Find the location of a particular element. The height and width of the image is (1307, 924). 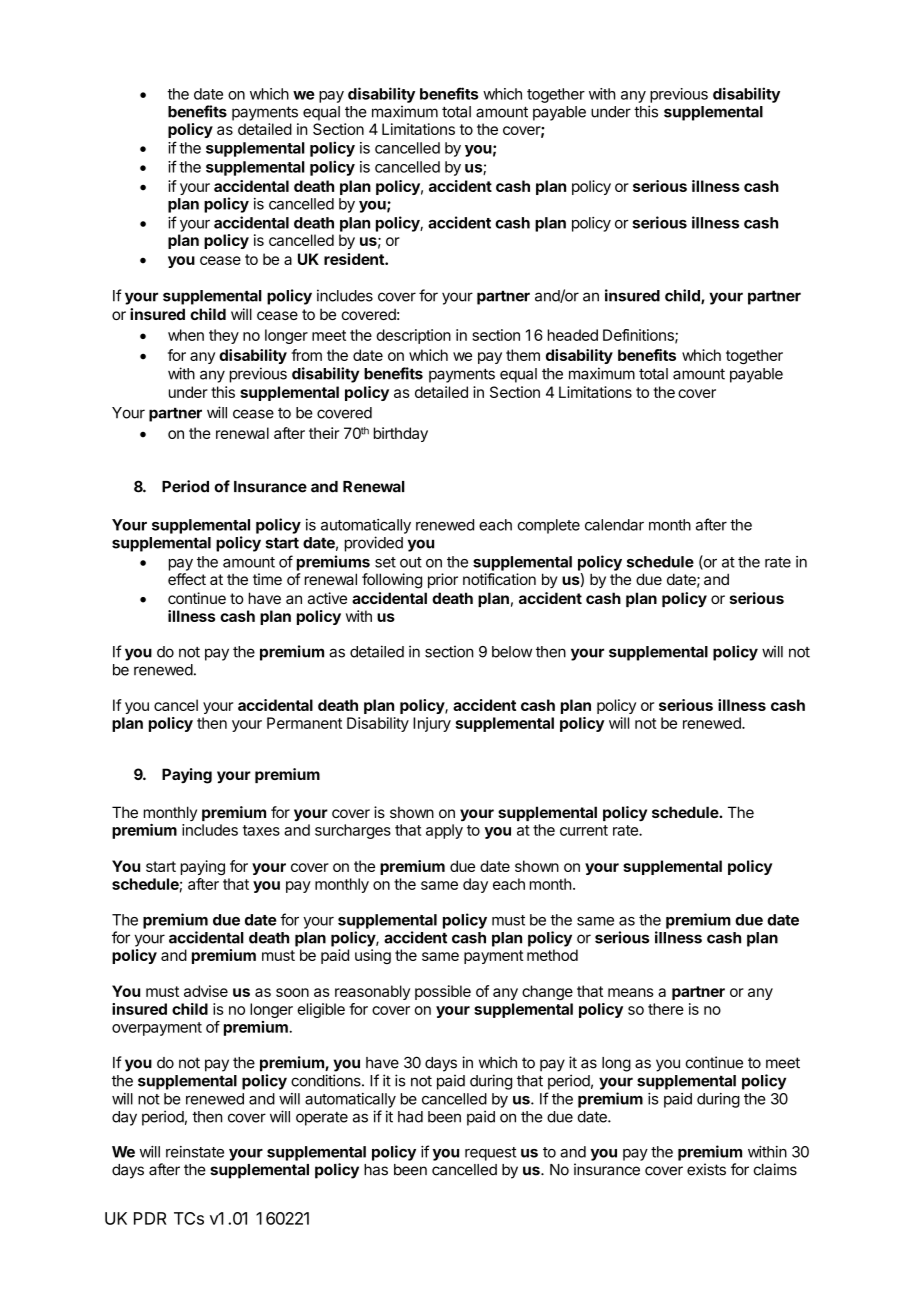

description is located at coordinates (413, 336).
